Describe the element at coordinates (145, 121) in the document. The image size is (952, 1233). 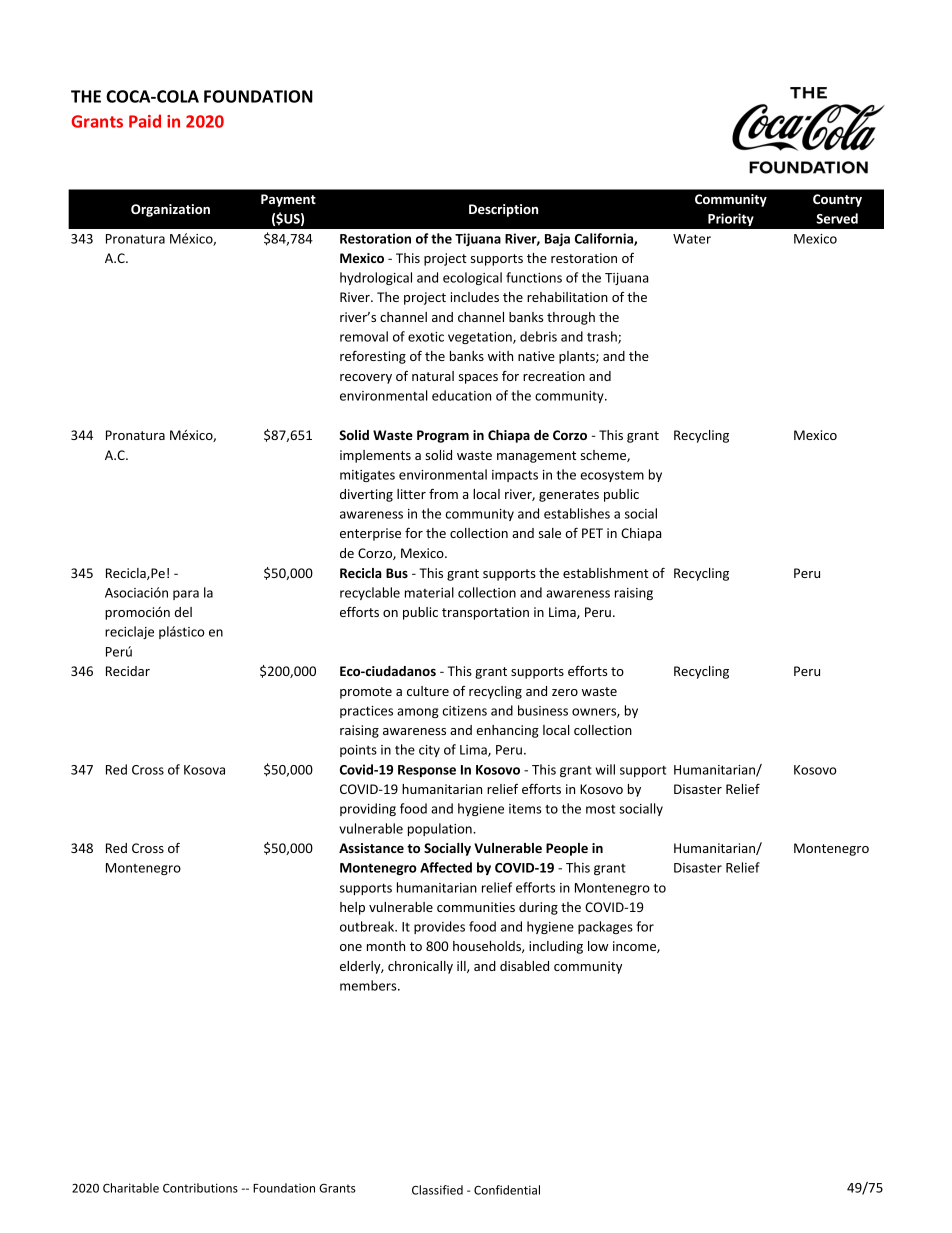
I see `Paid` at that location.
